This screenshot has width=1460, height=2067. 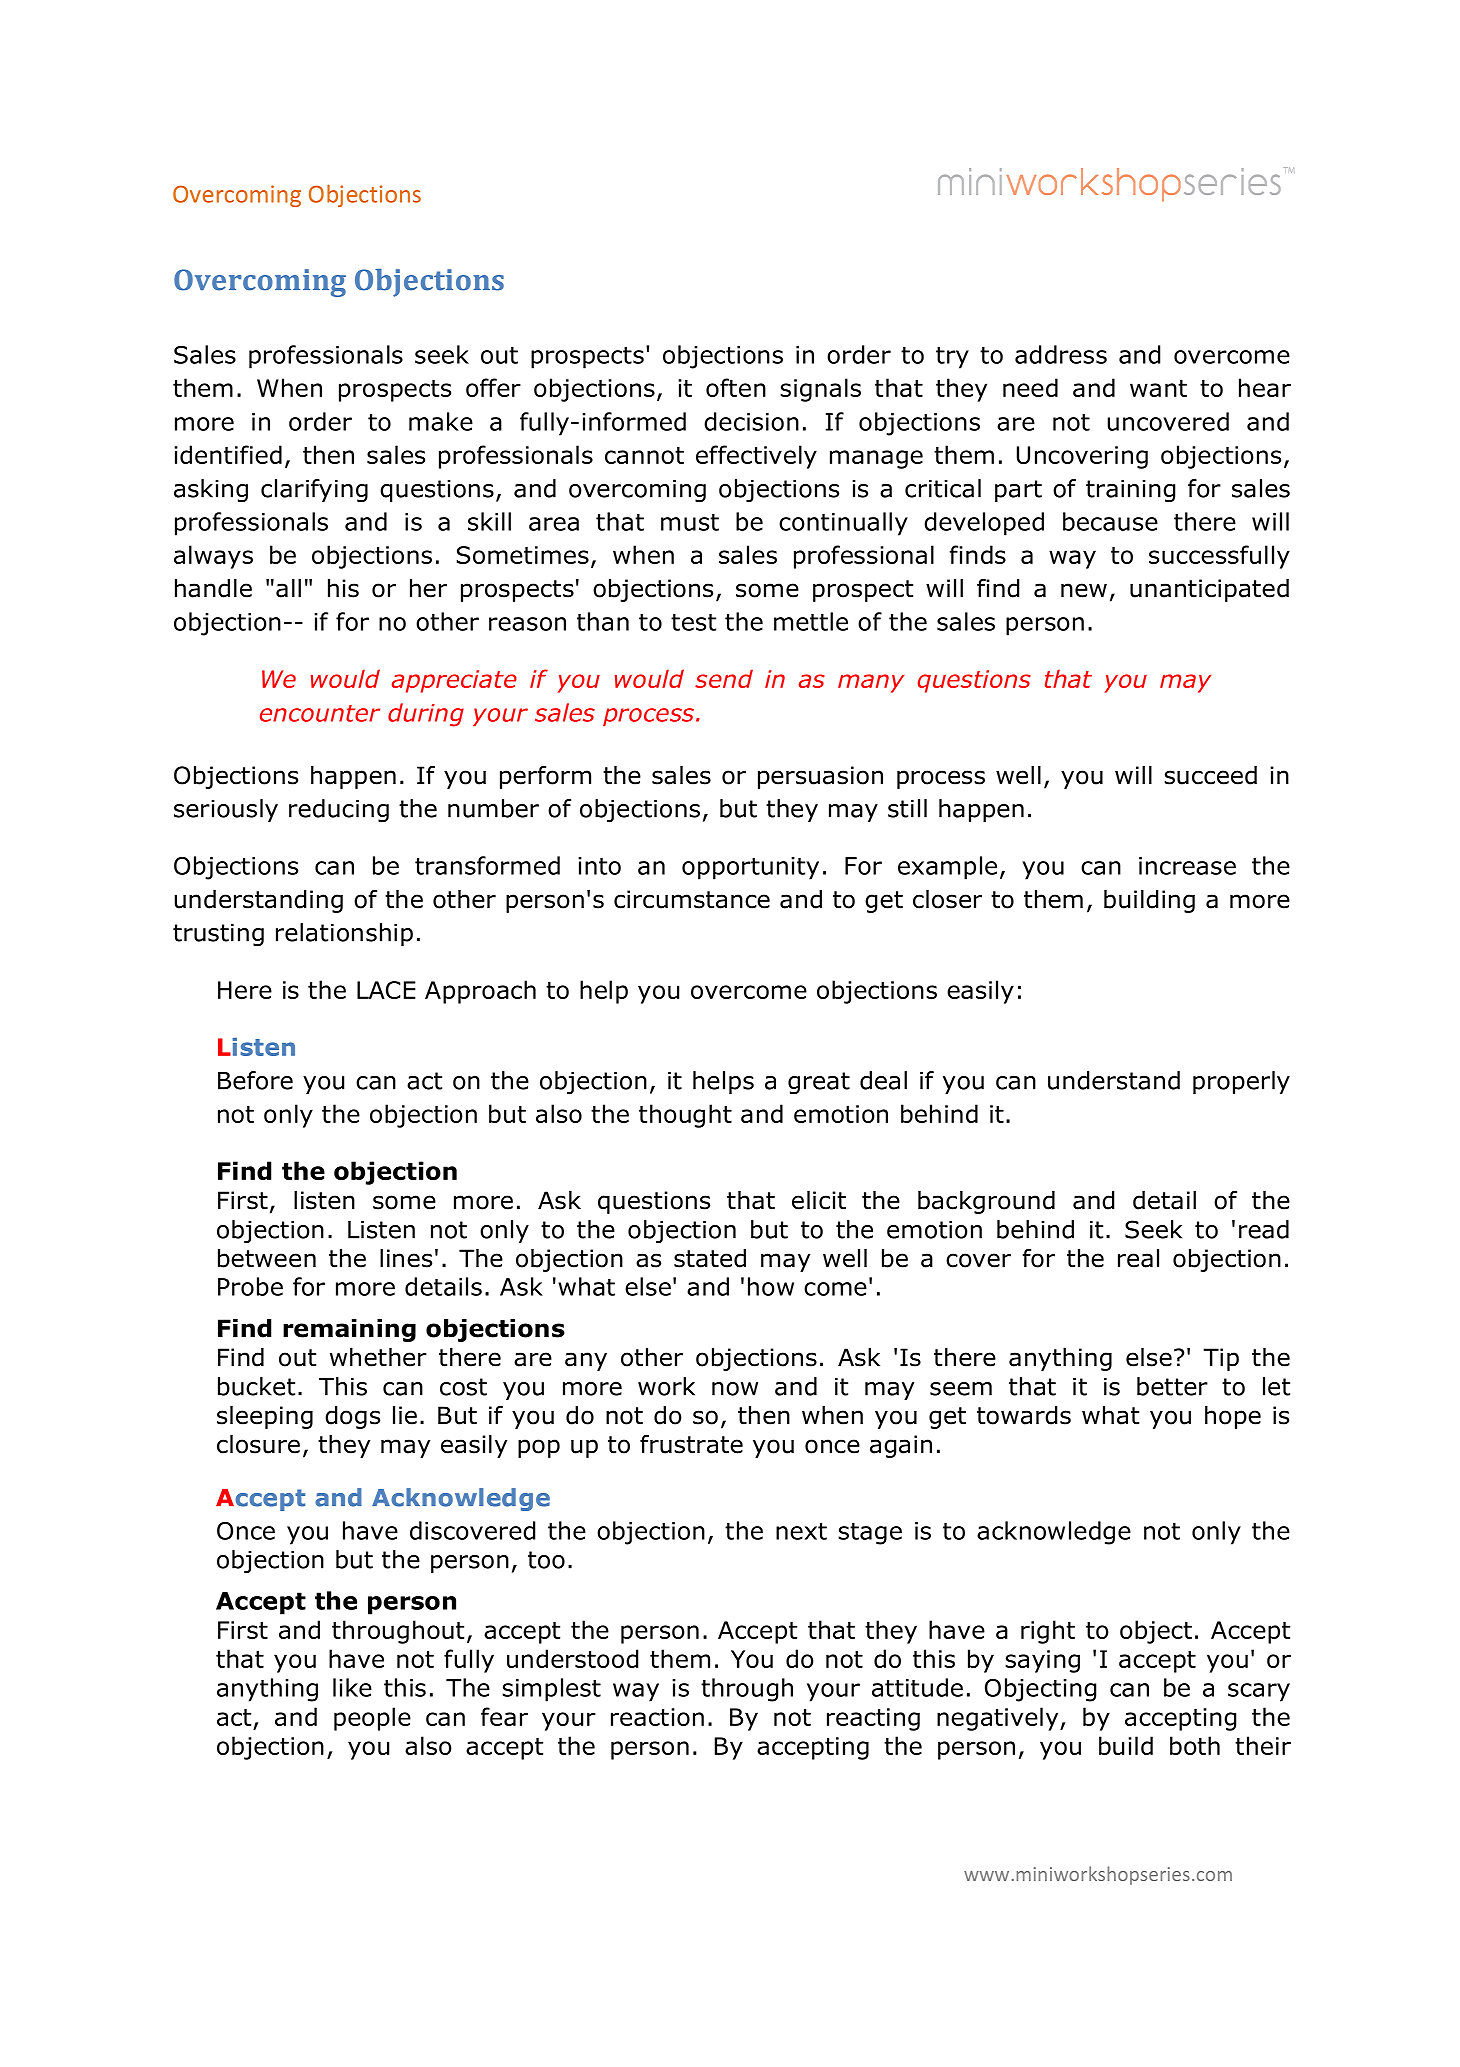 What do you see at coordinates (736, 387) in the screenshot?
I see `often` at bounding box center [736, 387].
